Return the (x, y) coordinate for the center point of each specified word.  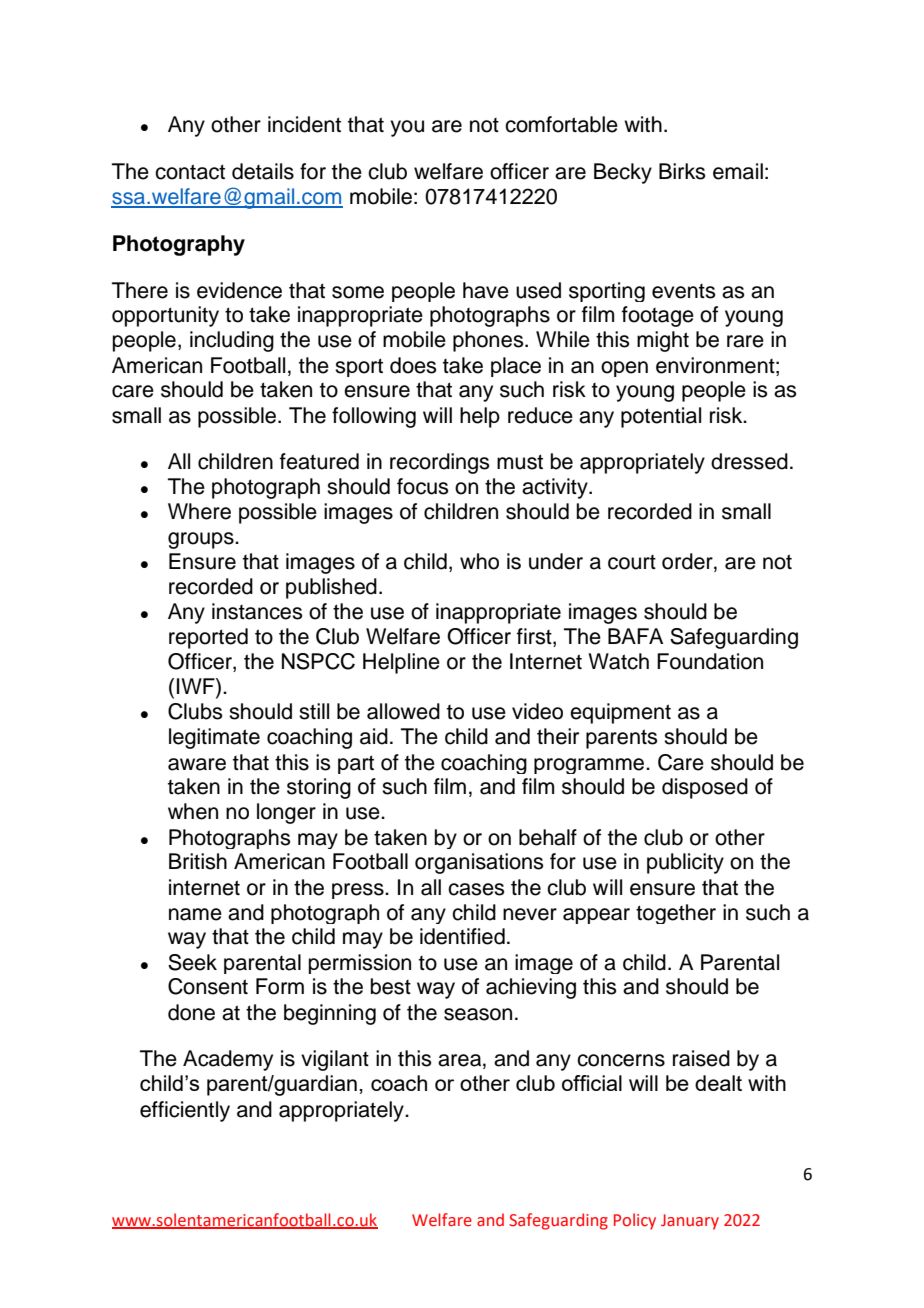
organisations (479, 863)
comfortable (561, 124)
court (632, 562)
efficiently (185, 1111)
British (198, 861)
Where (199, 511)
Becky (623, 173)
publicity (685, 863)
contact (190, 172)
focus (422, 486)
